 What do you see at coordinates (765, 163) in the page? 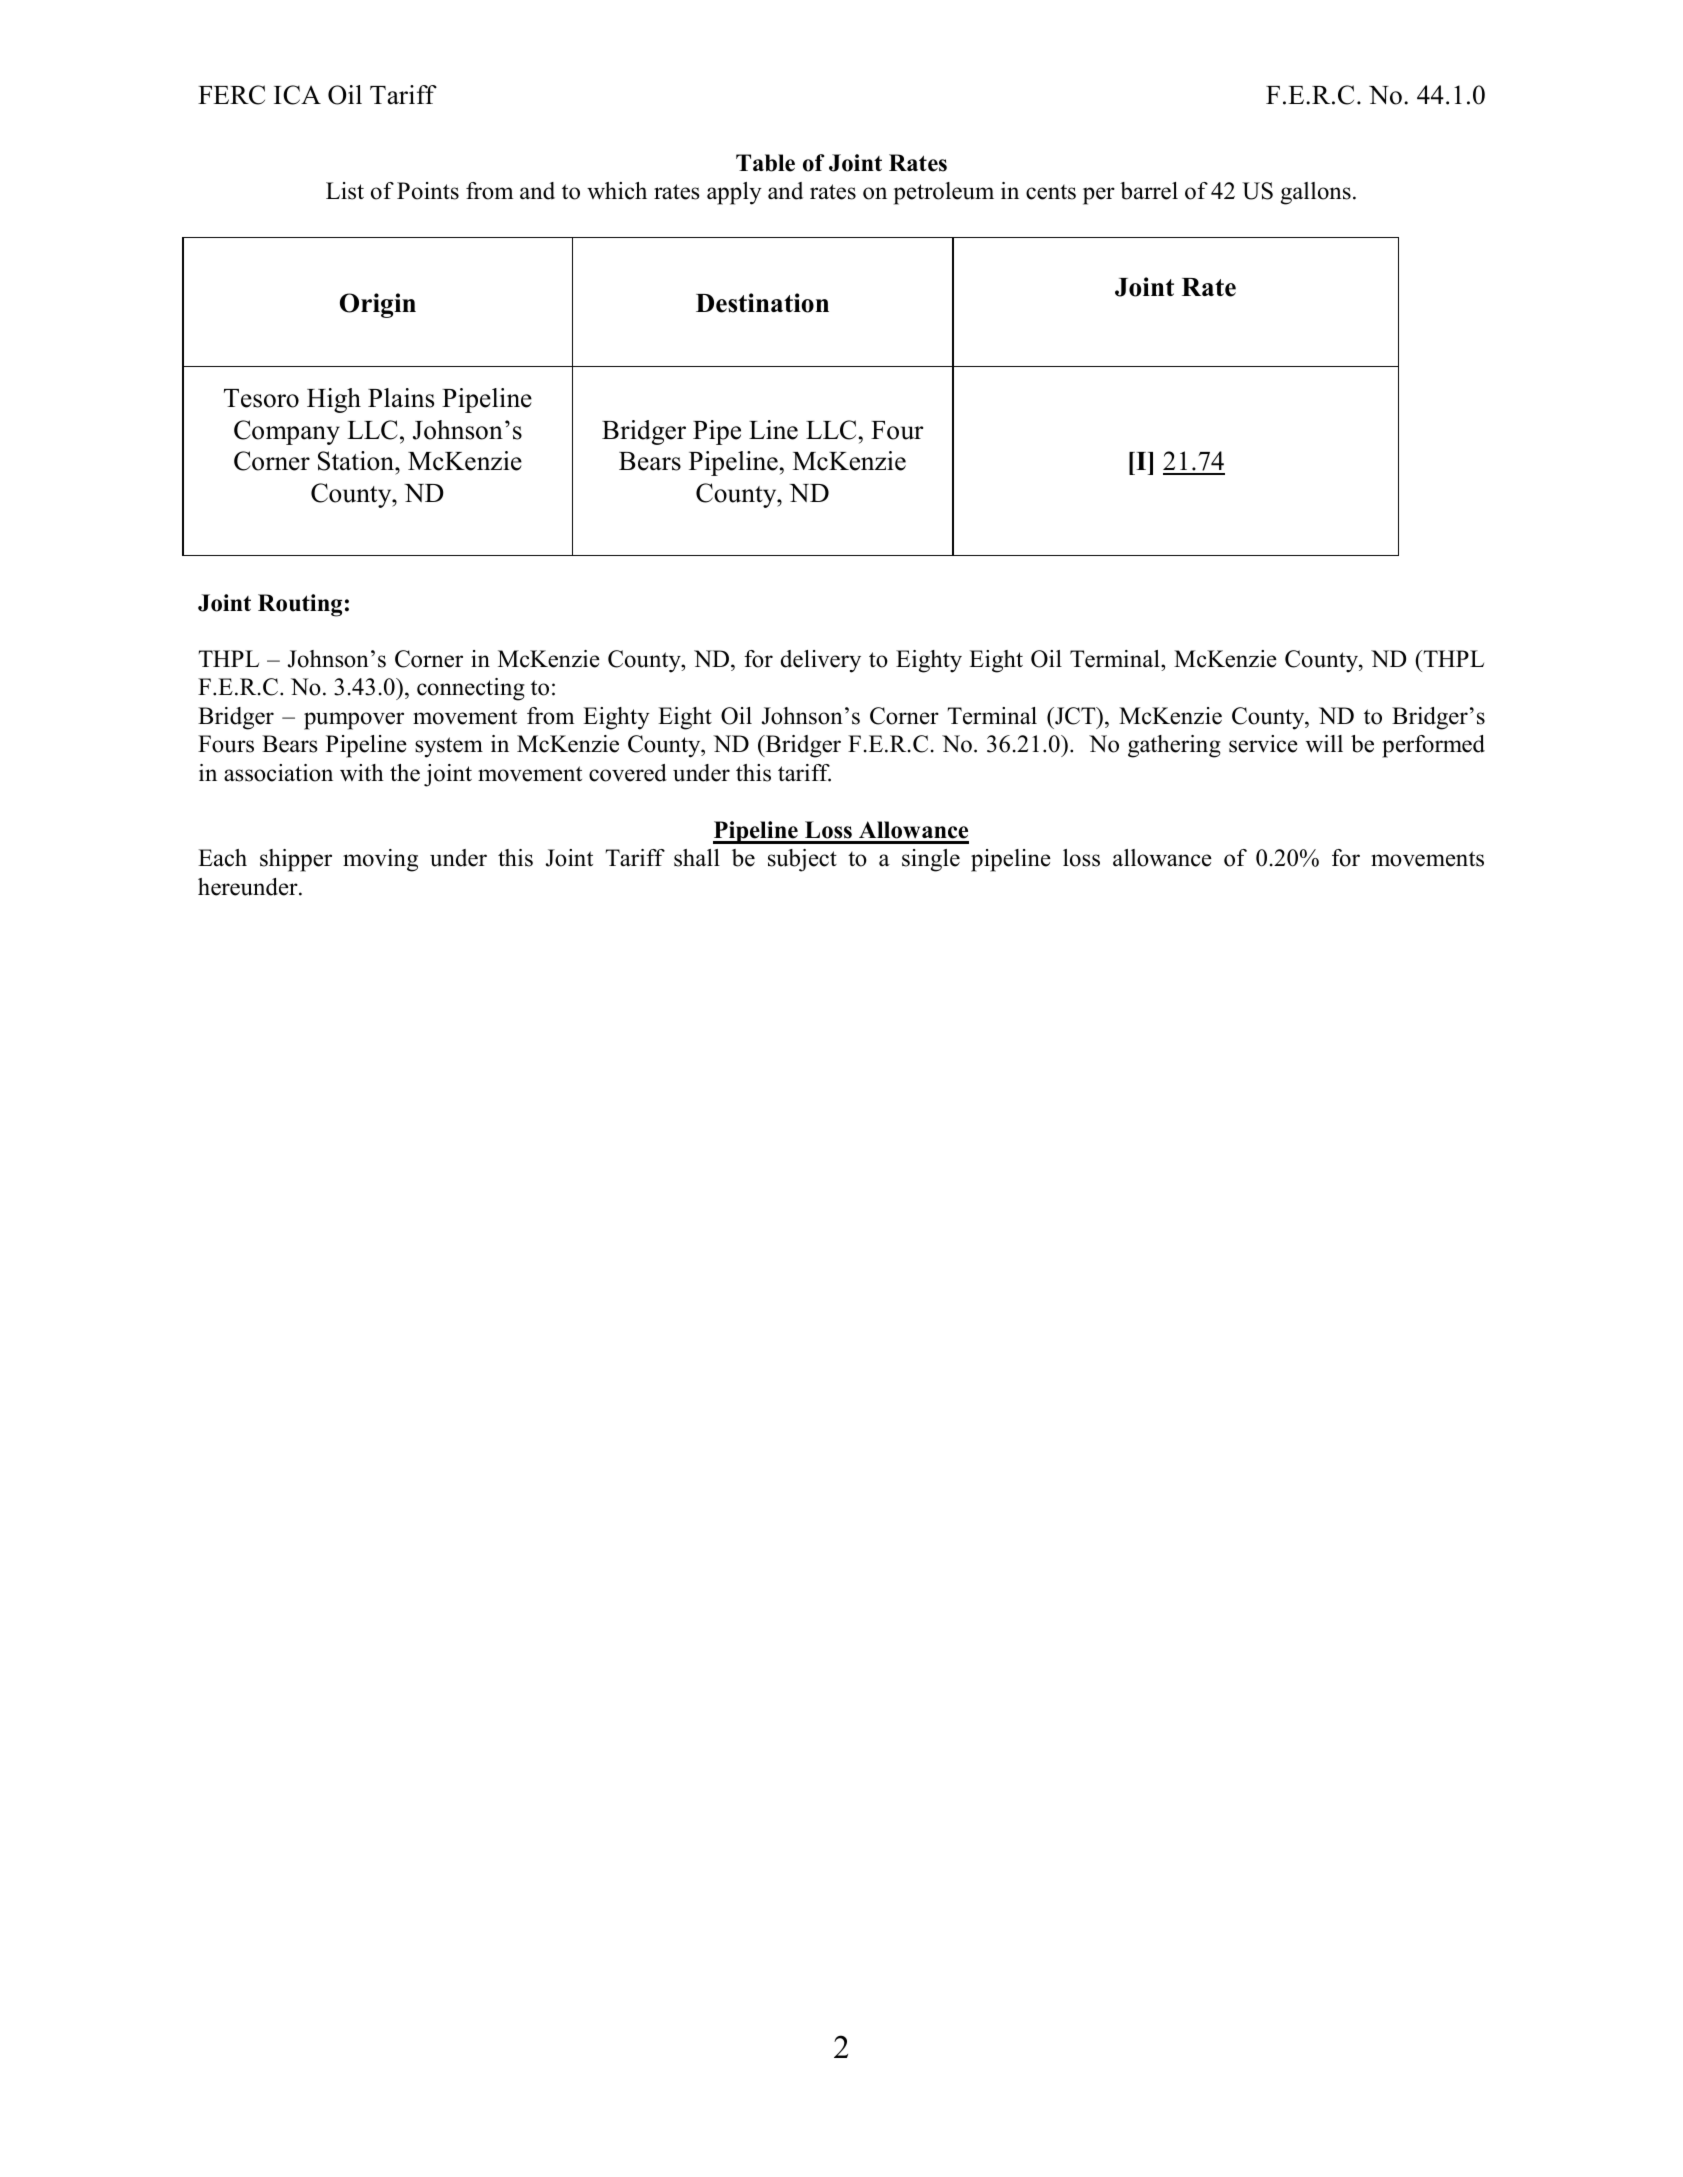
I see `Table` at bounding box center [765, 163].
